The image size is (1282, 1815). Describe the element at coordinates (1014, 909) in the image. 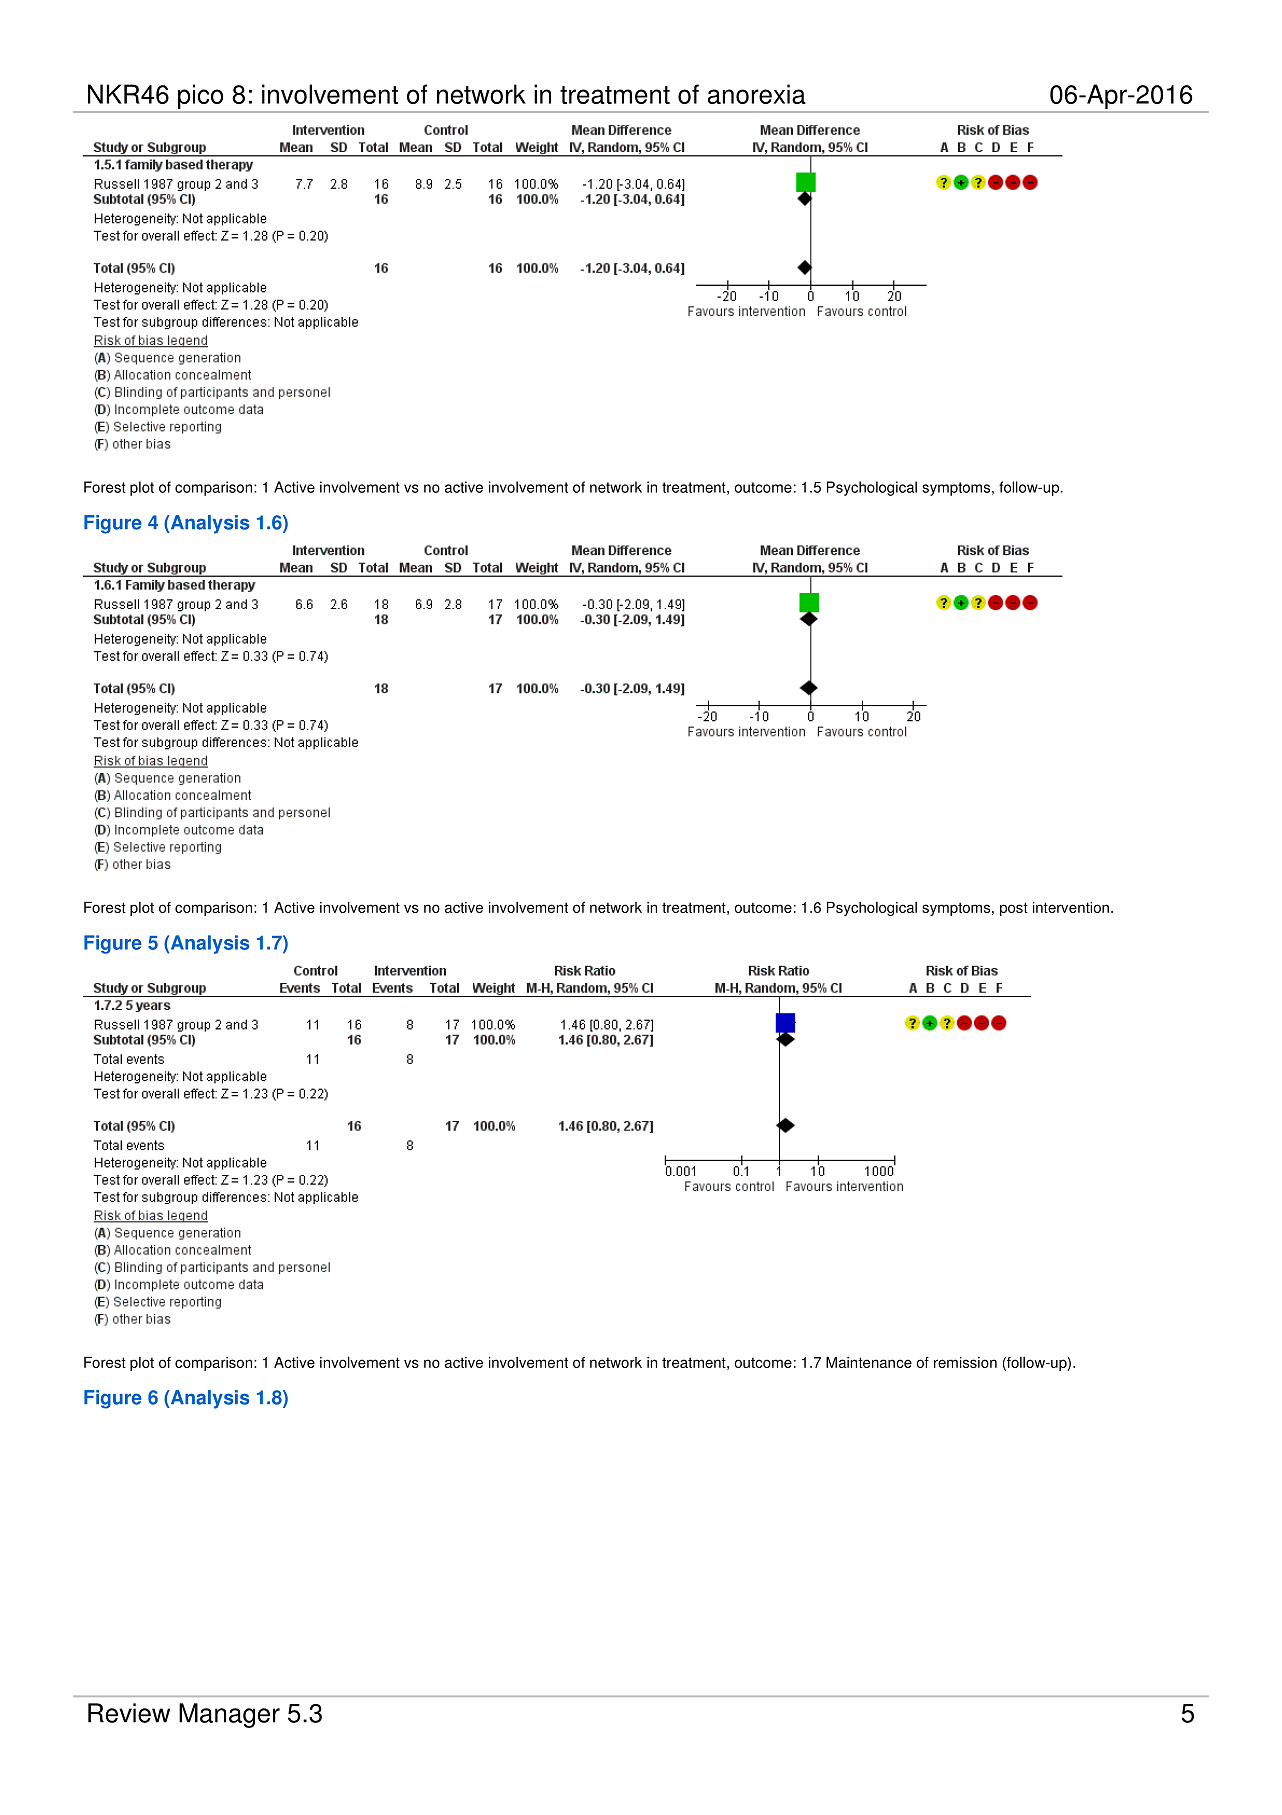

I see `post` at that location.
